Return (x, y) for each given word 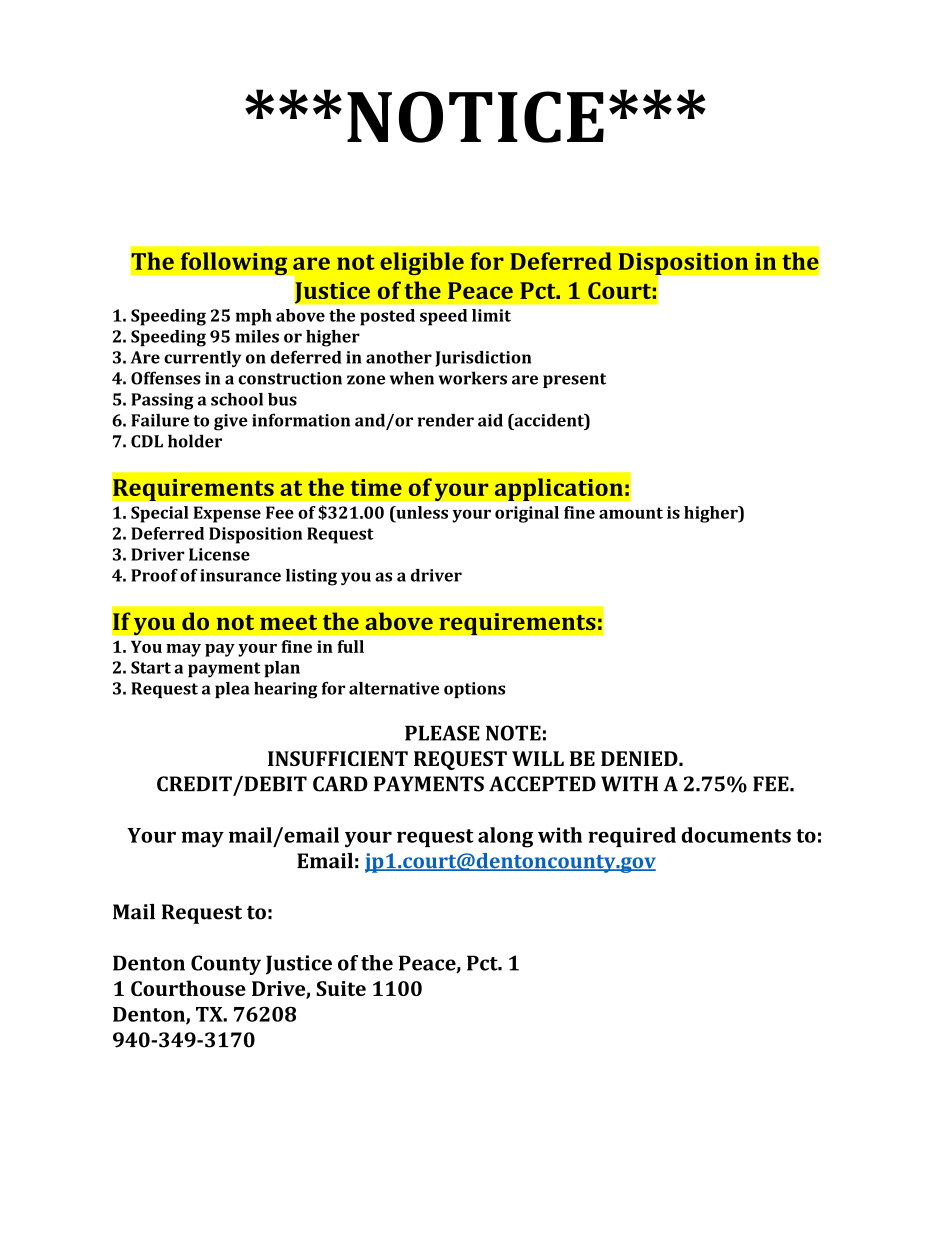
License (219, 554)
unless (421, 512)
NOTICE (475, 117)
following (234, 263)
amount (631, 513)
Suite (341, 988)
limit (491, 315)
